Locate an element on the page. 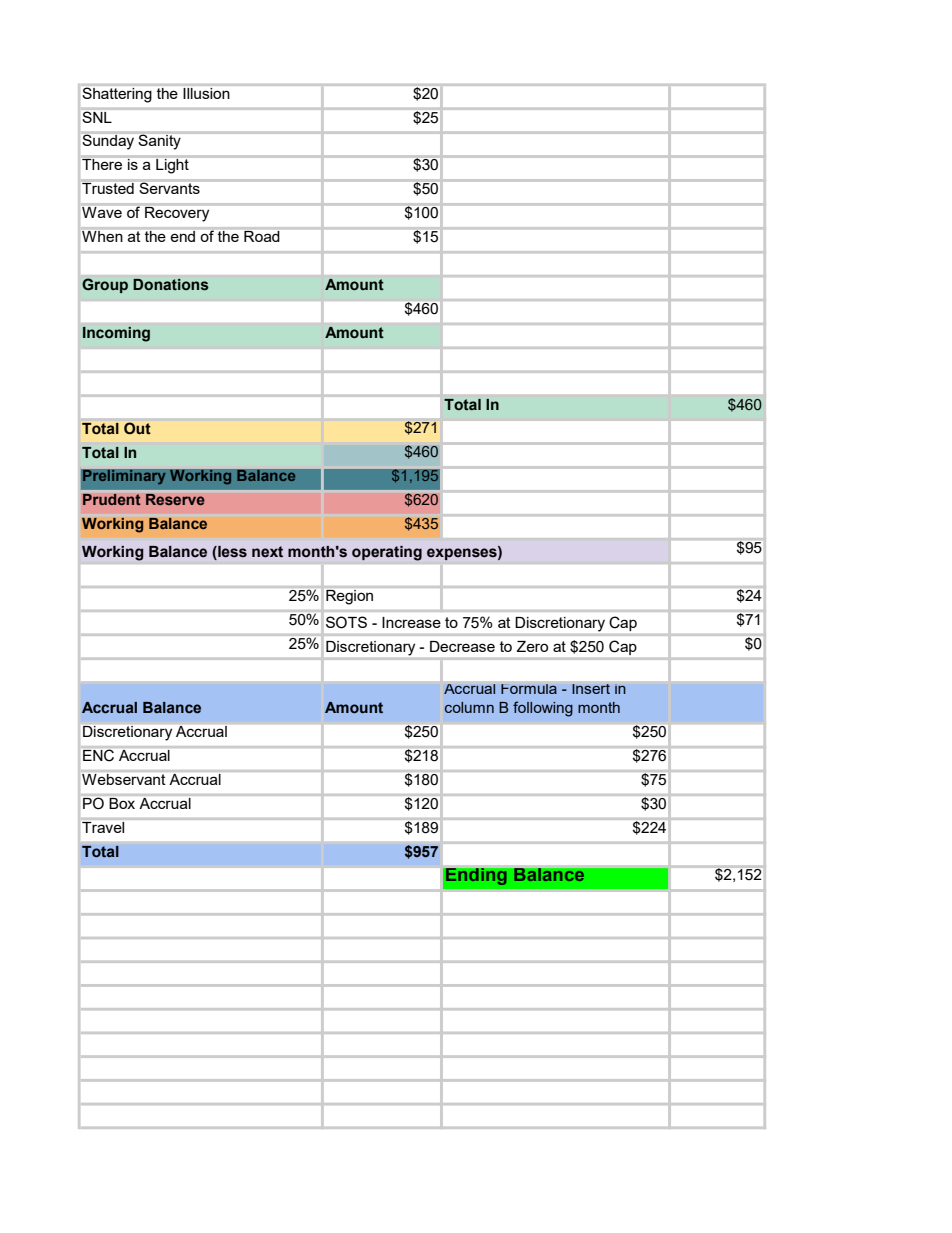 Image resolution: width=952 pixels, height=1233 pixels. following is located at coordinates (543, 709).
